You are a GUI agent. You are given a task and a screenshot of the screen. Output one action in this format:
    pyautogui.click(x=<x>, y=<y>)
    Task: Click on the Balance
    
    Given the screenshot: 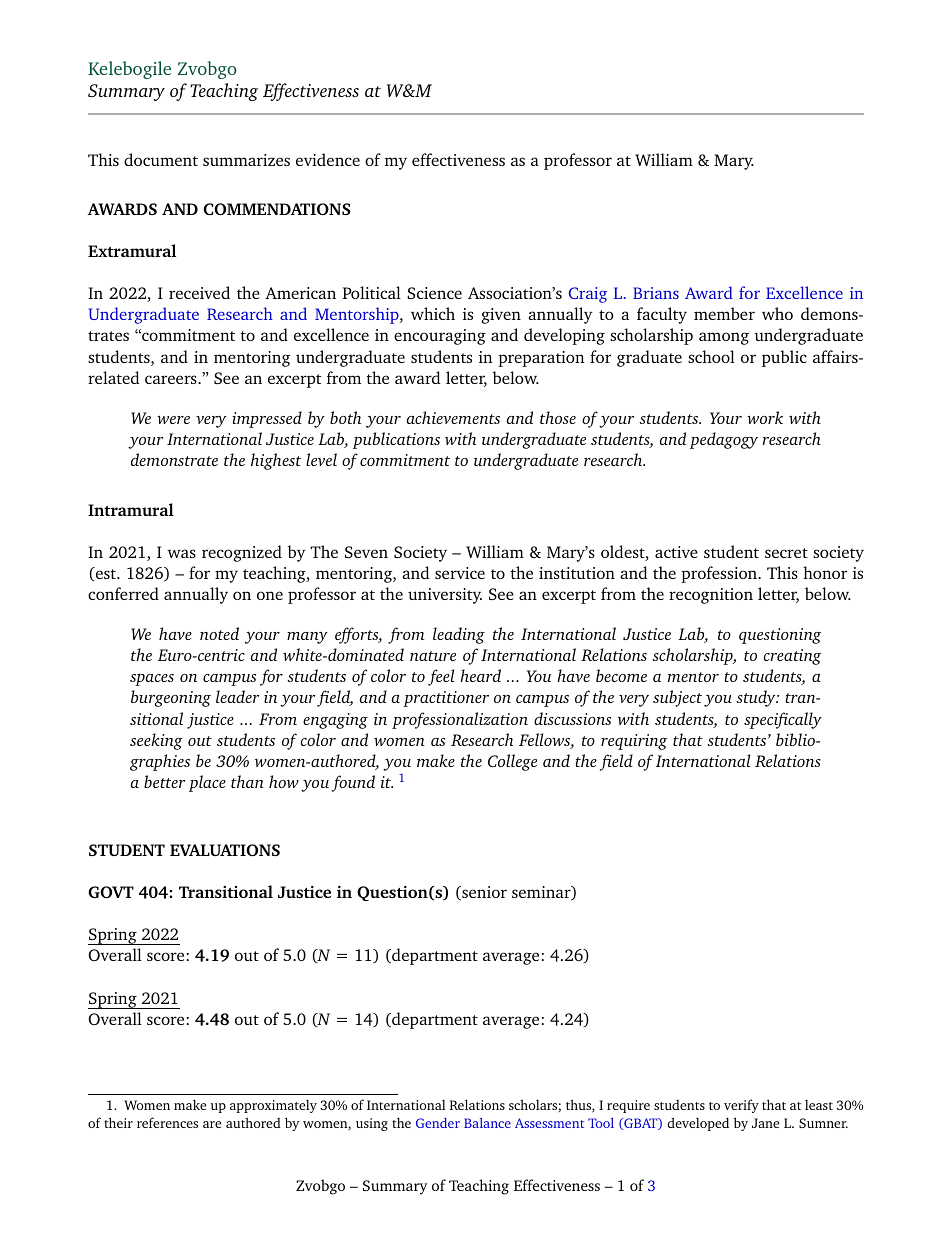 What is the action you would take?
    pyautogui.click(x=487, y=1123)
